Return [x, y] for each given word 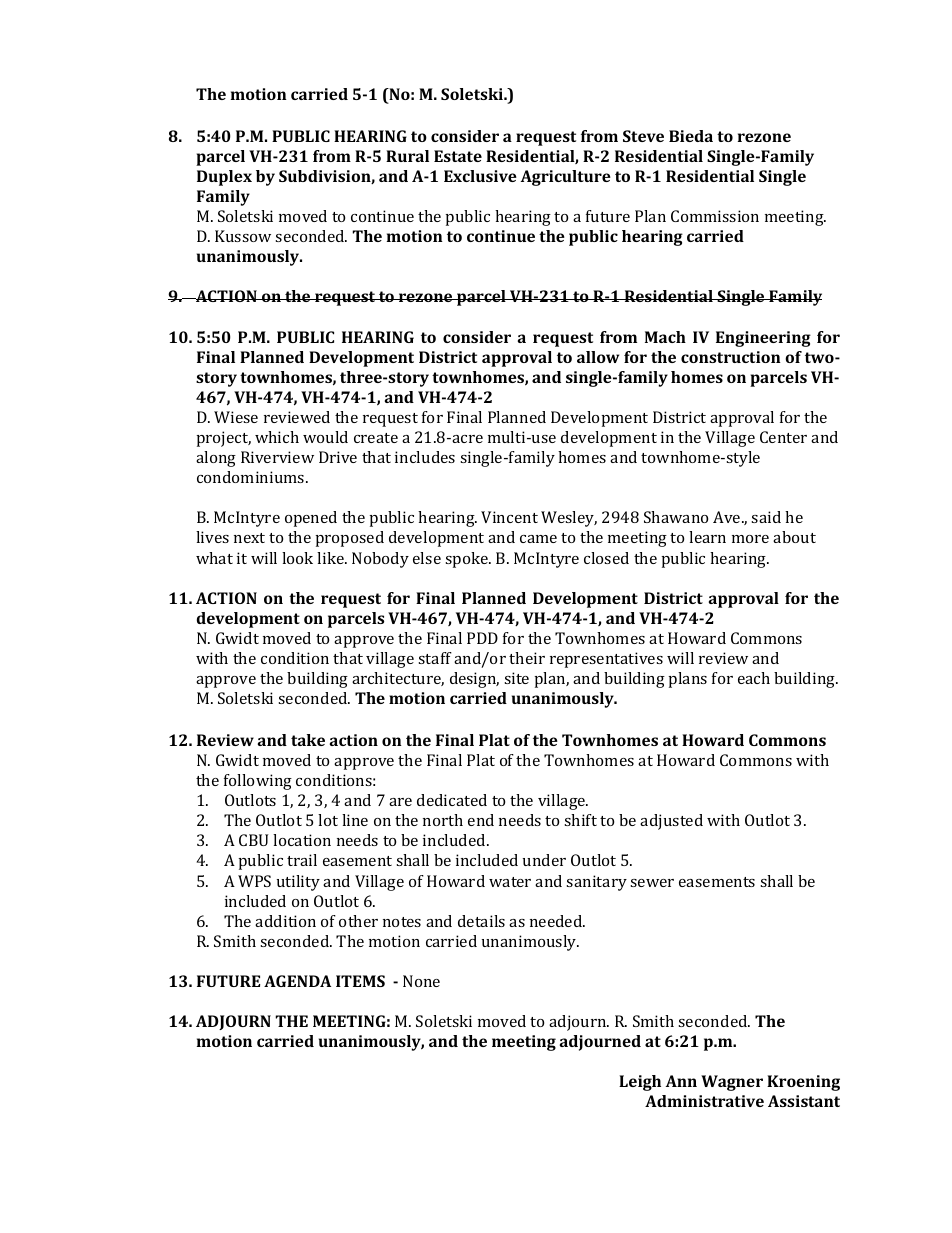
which [277, 437]
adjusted [671, 822]
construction [731, 357]
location [302, 840]
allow [598, 357]
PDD [482, 638]
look [297, 558]
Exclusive [480, 176]
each [754, 678]
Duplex [224, 178]
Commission [715, 216]
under [544, 860]
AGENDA [297, 981]
